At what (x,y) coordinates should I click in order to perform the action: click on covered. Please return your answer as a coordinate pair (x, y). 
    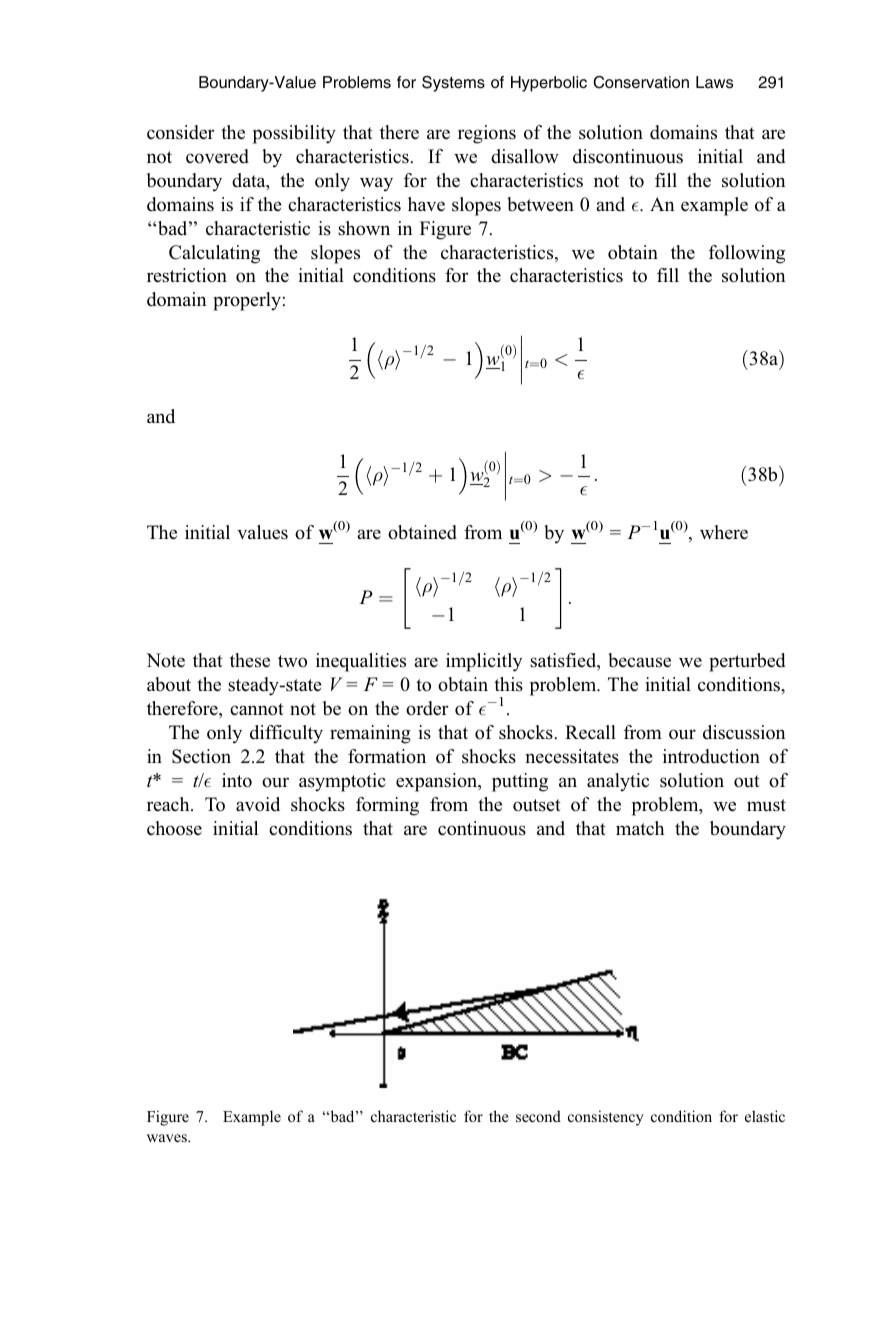
    Looking at the image, I should click on (217, 156).
